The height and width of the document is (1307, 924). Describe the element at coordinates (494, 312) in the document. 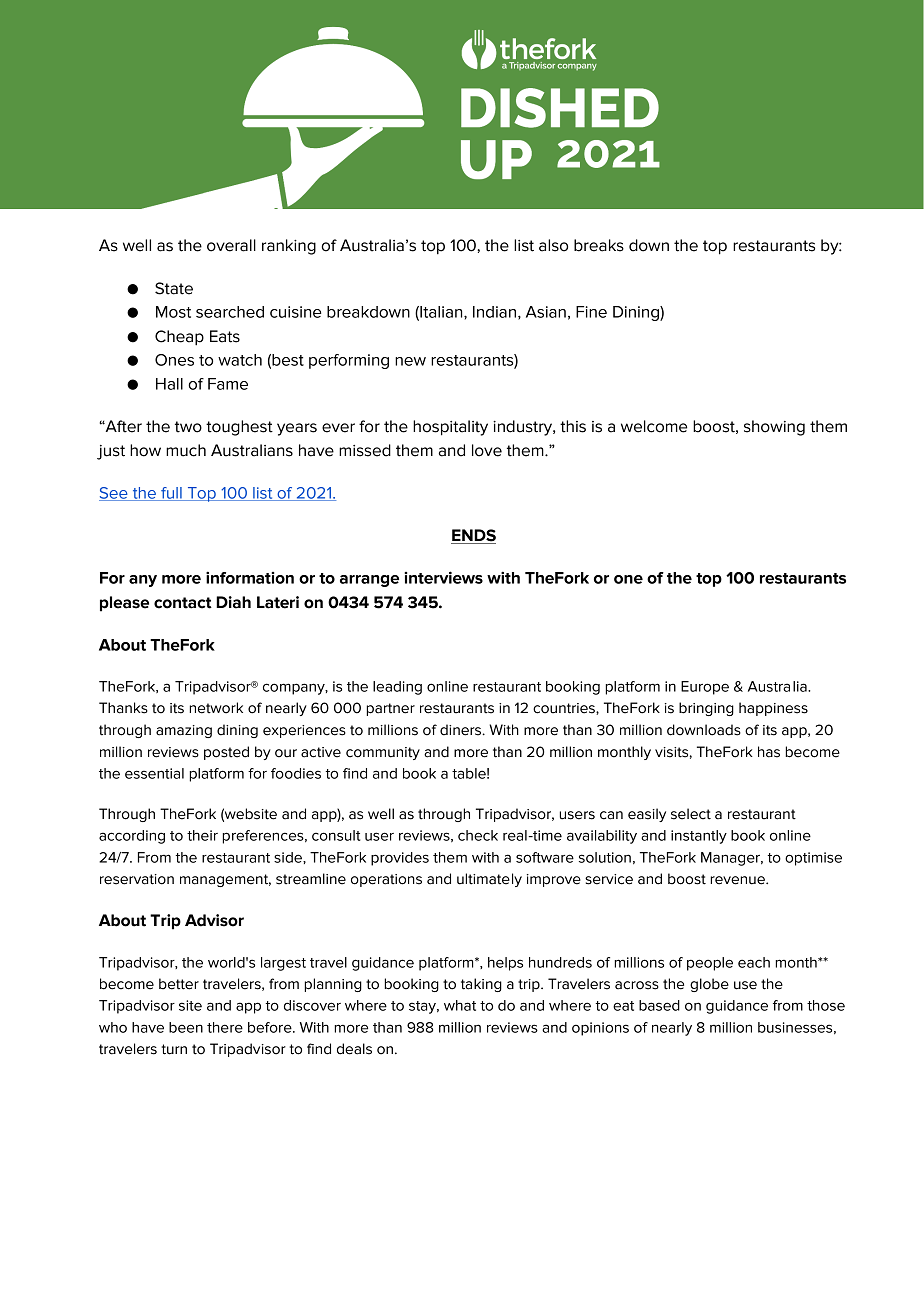

I see `Indian` at that location.
